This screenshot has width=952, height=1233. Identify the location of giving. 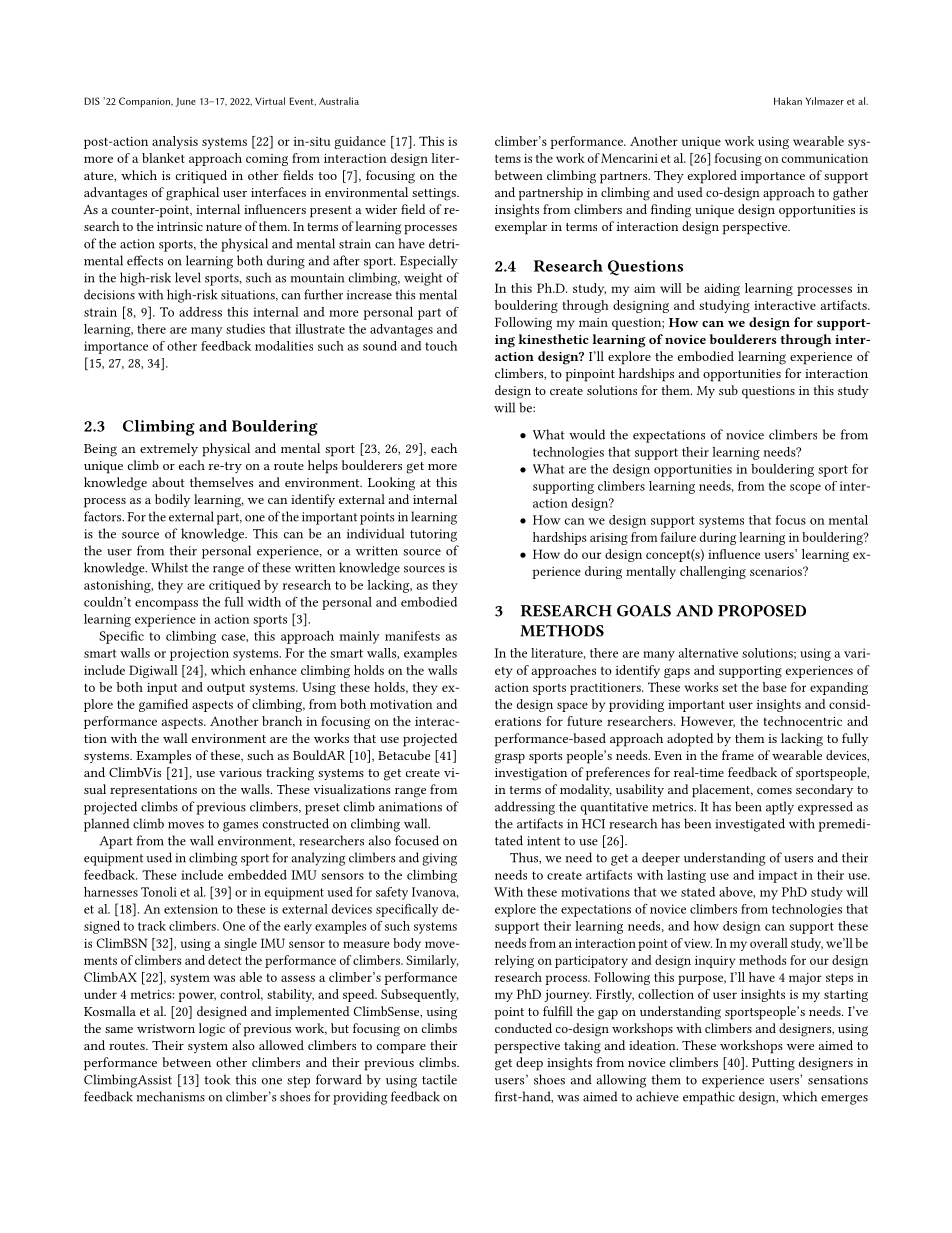
(440, 859).
